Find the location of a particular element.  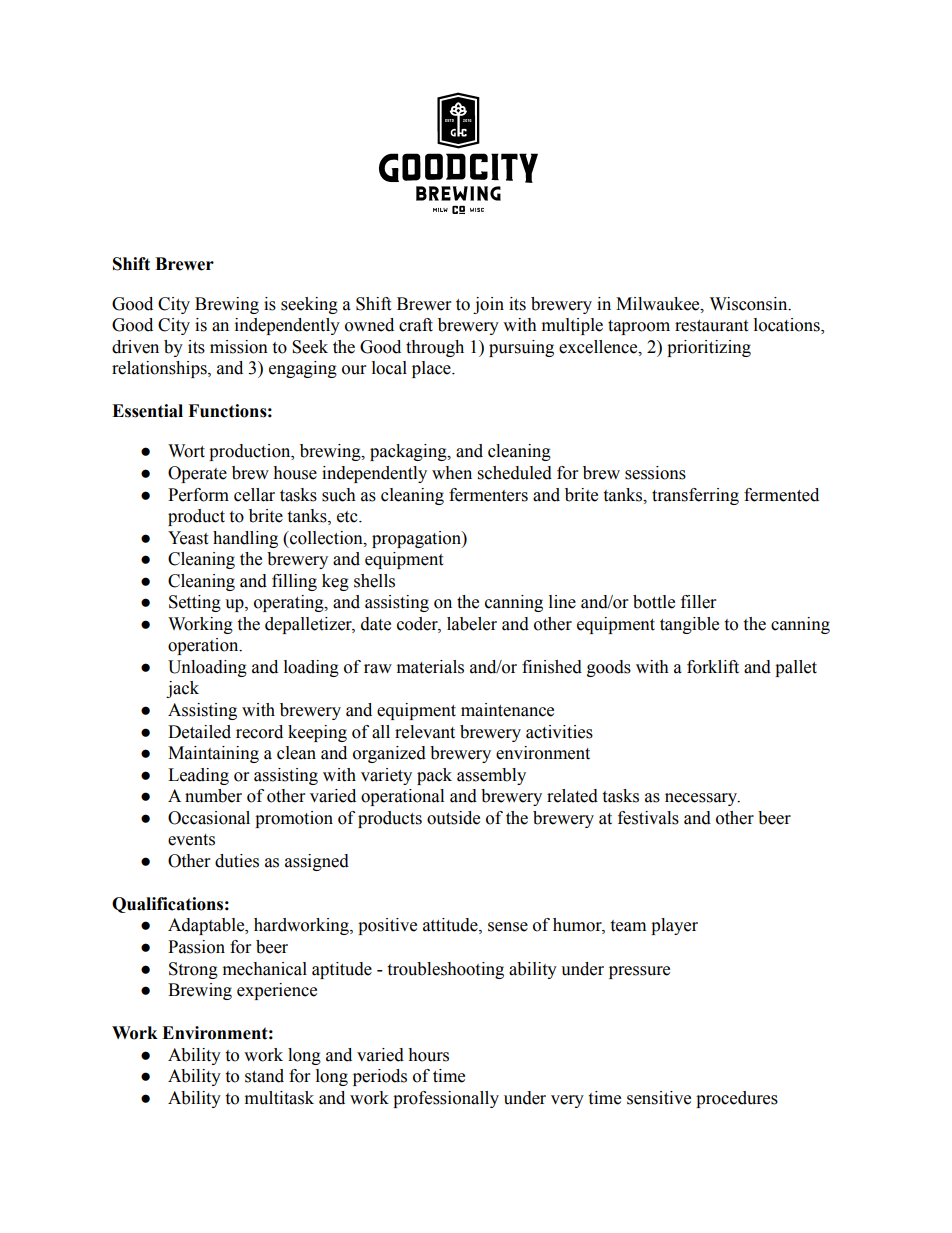

player is located at coordinates (674, 926).
